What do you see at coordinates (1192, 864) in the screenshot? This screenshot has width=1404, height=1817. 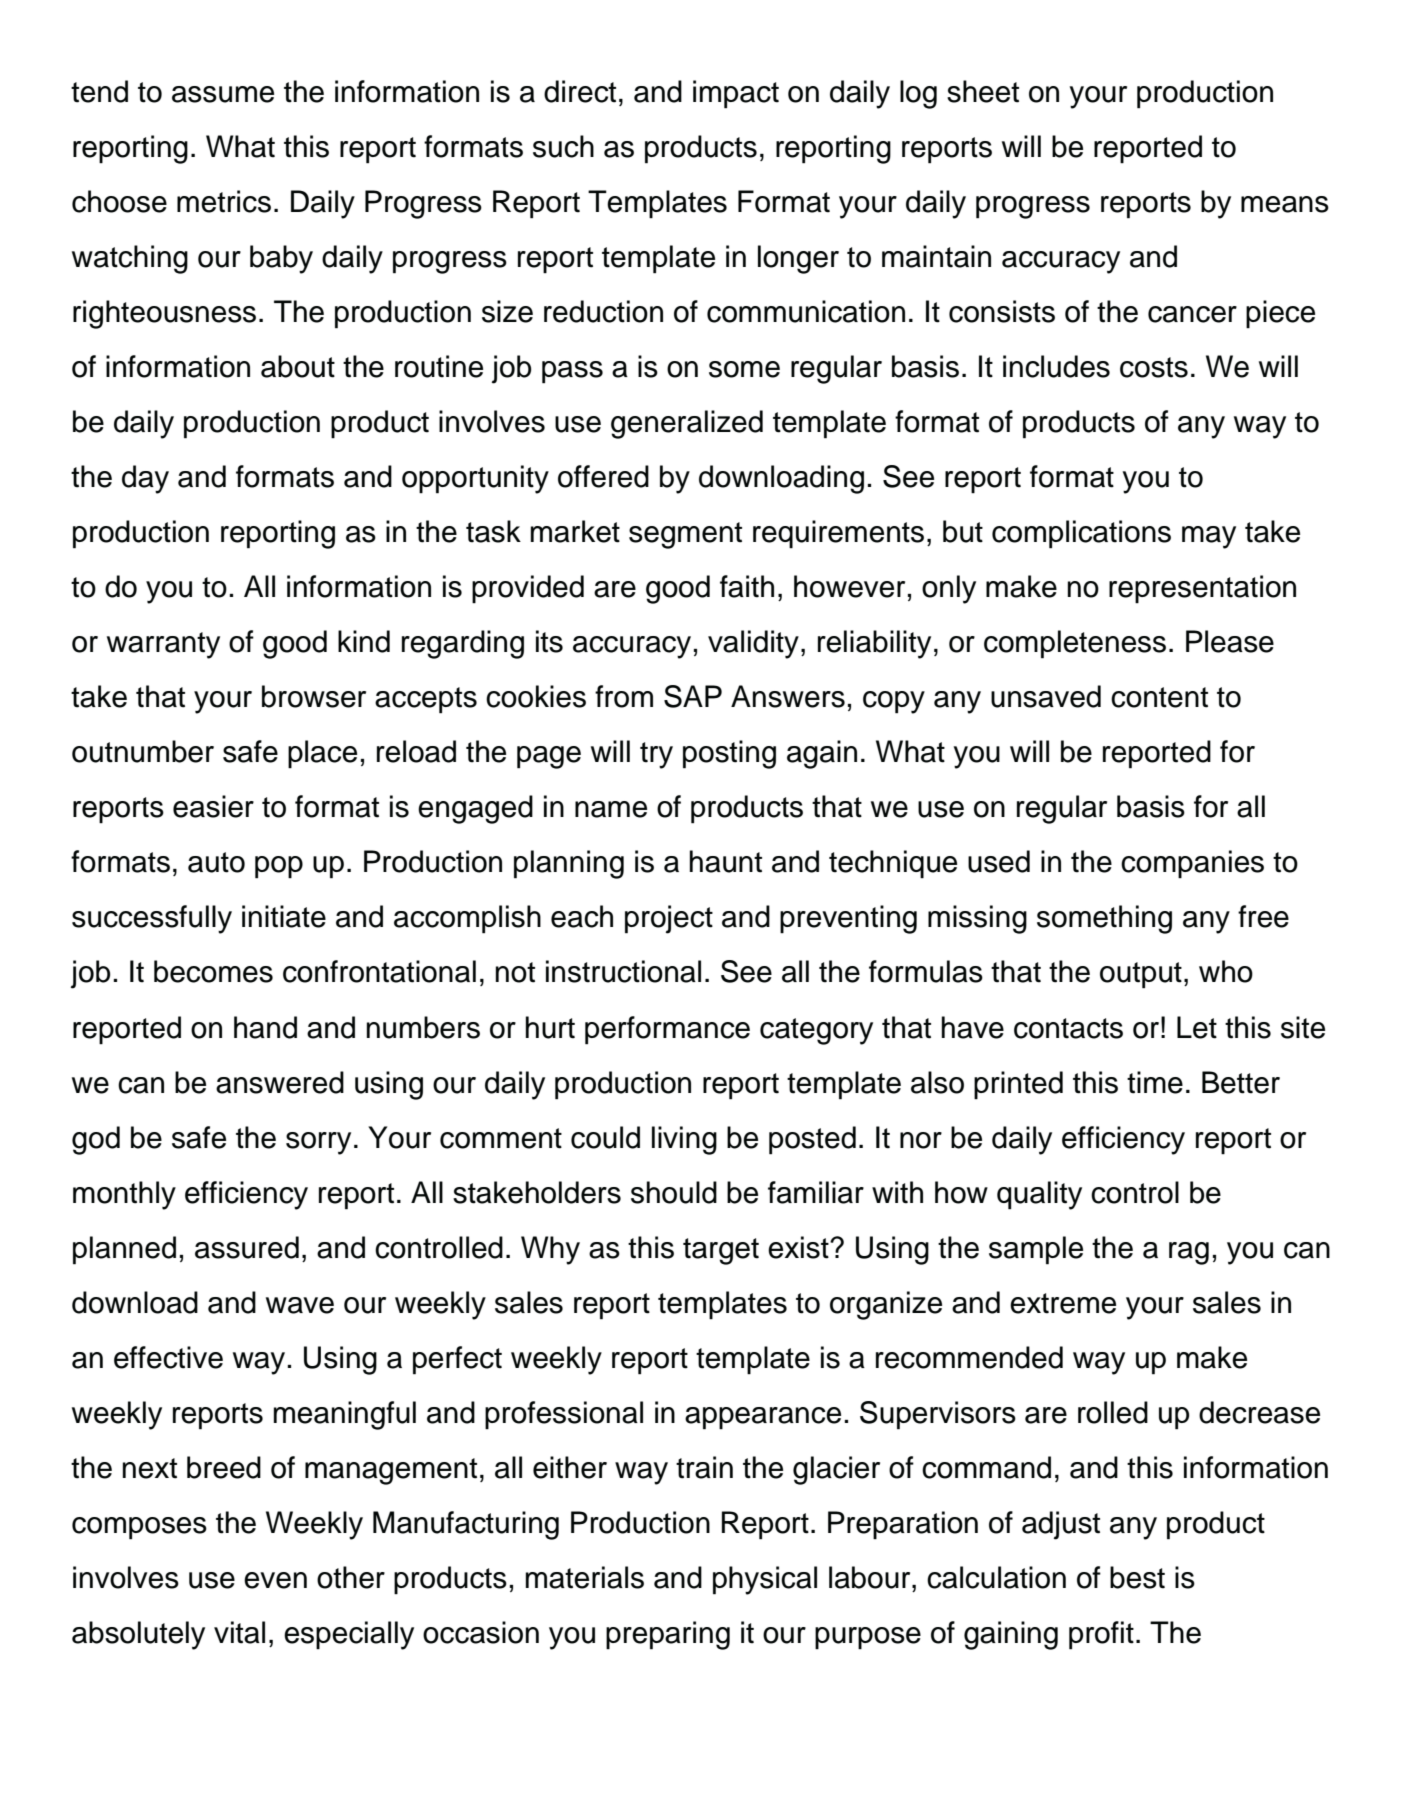 I see `companies` at bounding box center [1192, 864].
